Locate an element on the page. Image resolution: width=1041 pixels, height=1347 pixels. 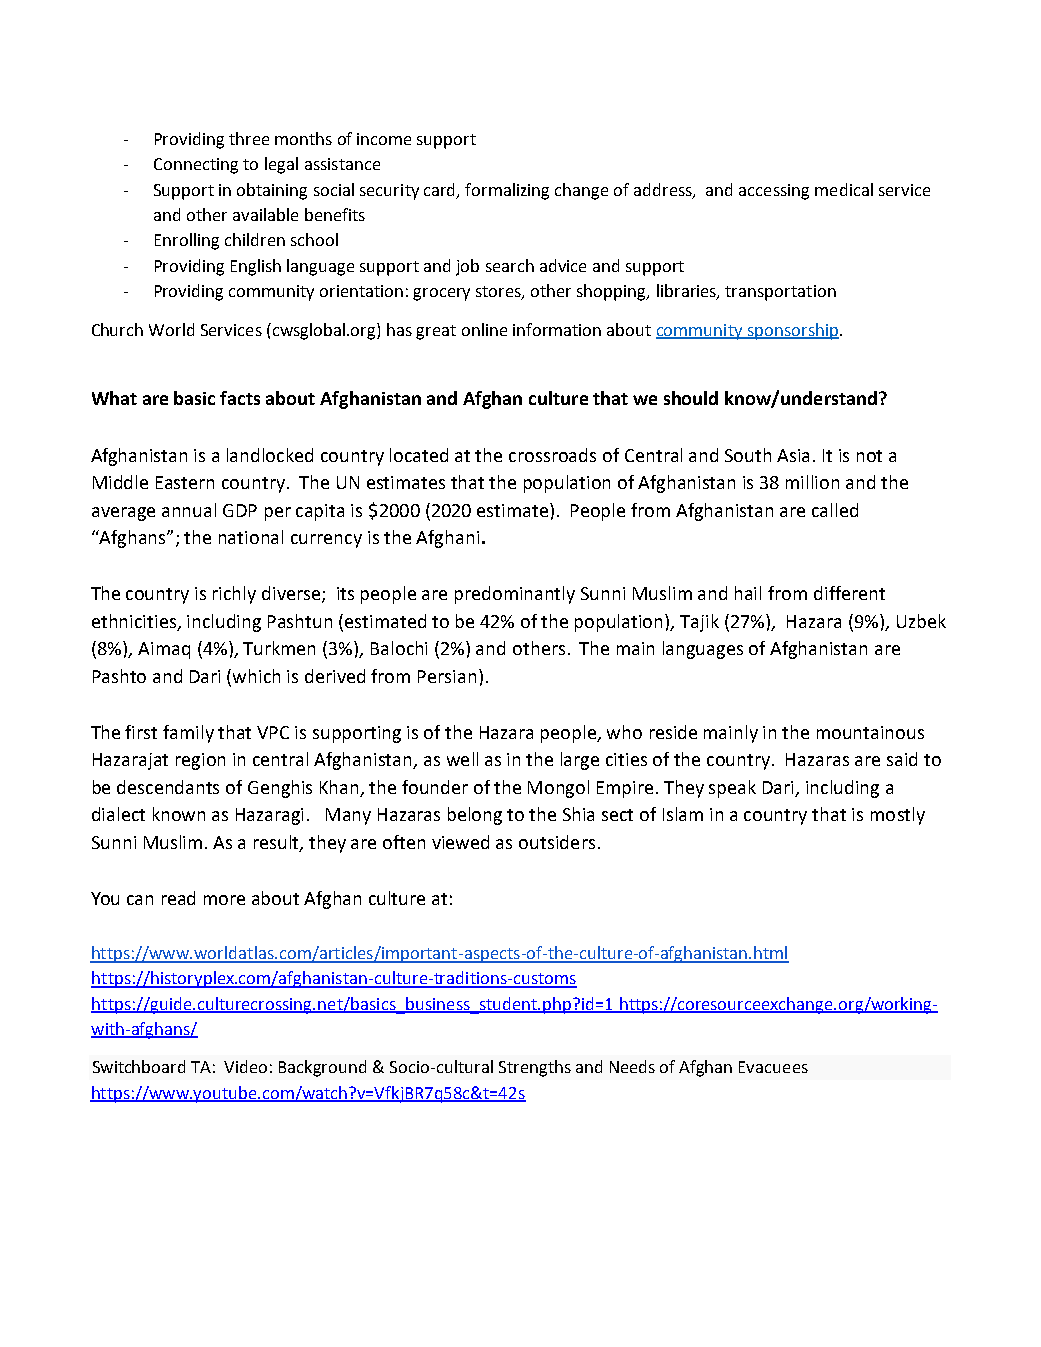
medical is located at coordinates (844, 189).
